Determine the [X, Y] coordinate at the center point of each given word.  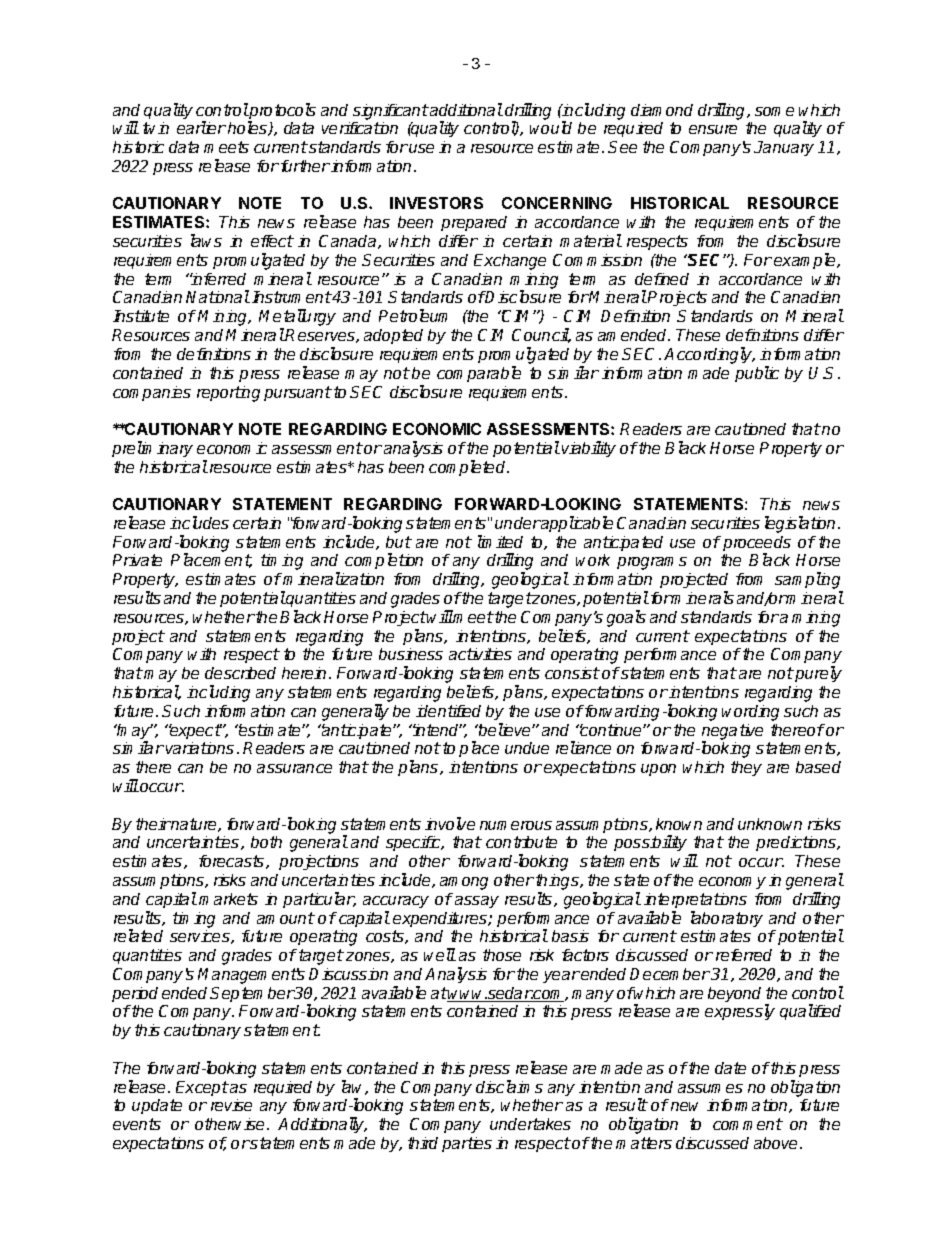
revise [231, 1105]
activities [480, 654]
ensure [713, 129]
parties [467, 1144]
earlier [201, 127]
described [240, 673]
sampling [809, 582]
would [551, 127]
